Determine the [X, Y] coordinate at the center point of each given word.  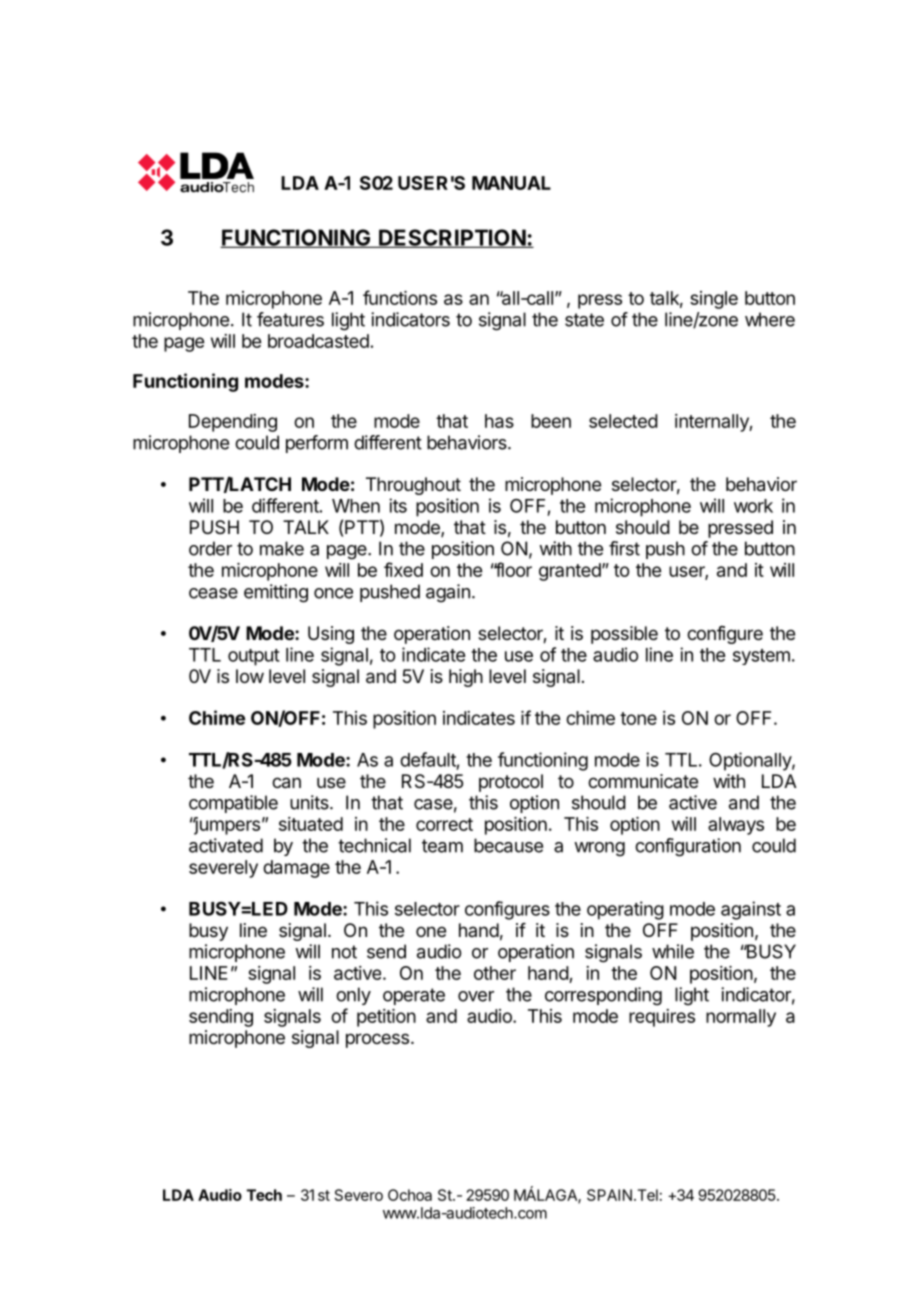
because [508, 845]
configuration [688, 847]
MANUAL [511, 183]
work [753, 506]
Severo [359, 1195]
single [714, 300]
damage [296, 869]
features [290, 319]
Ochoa [410, 1195]
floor [512, 569]
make [282, 548]
